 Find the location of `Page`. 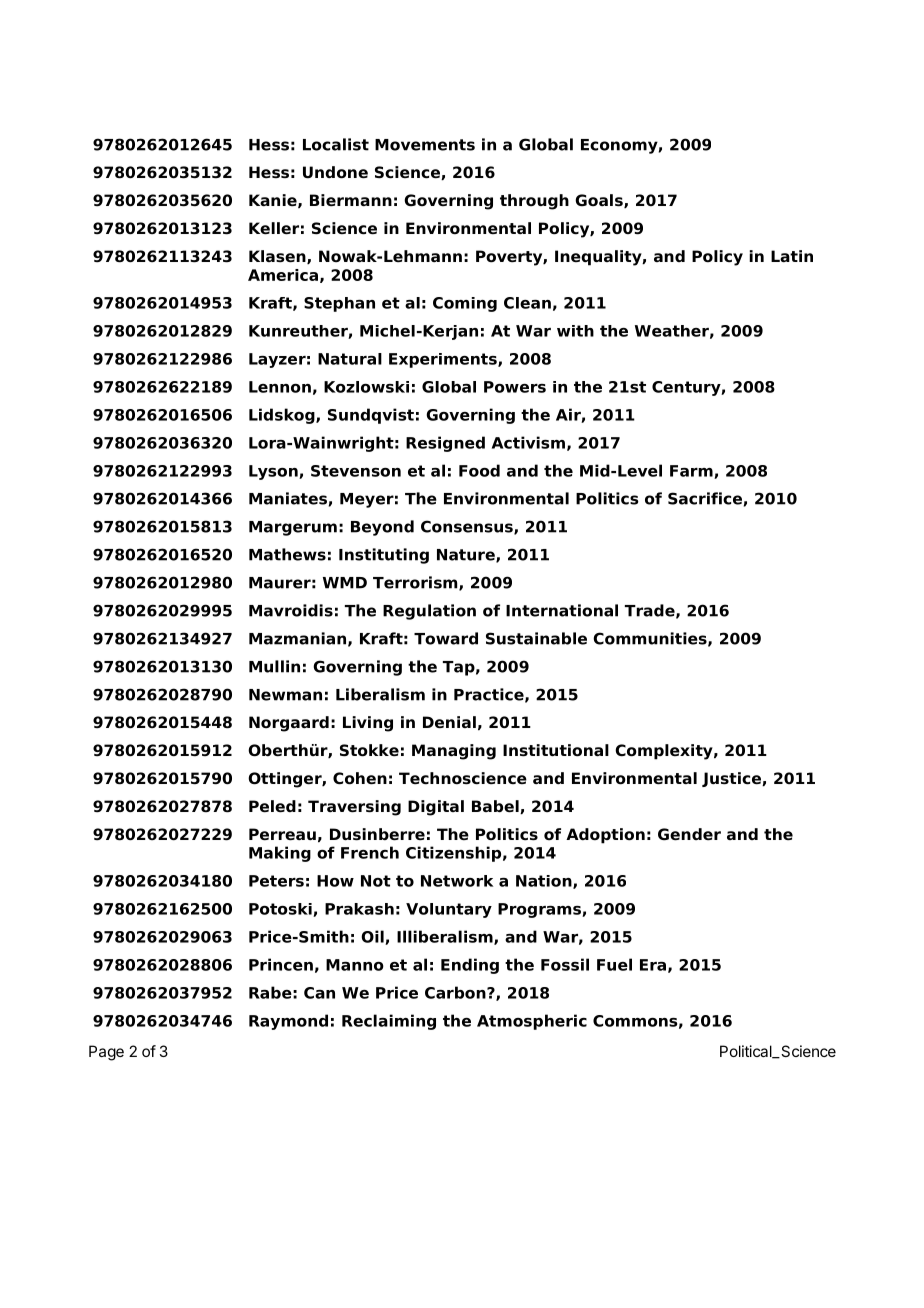

Page is located at coordinates (106, 1053).
